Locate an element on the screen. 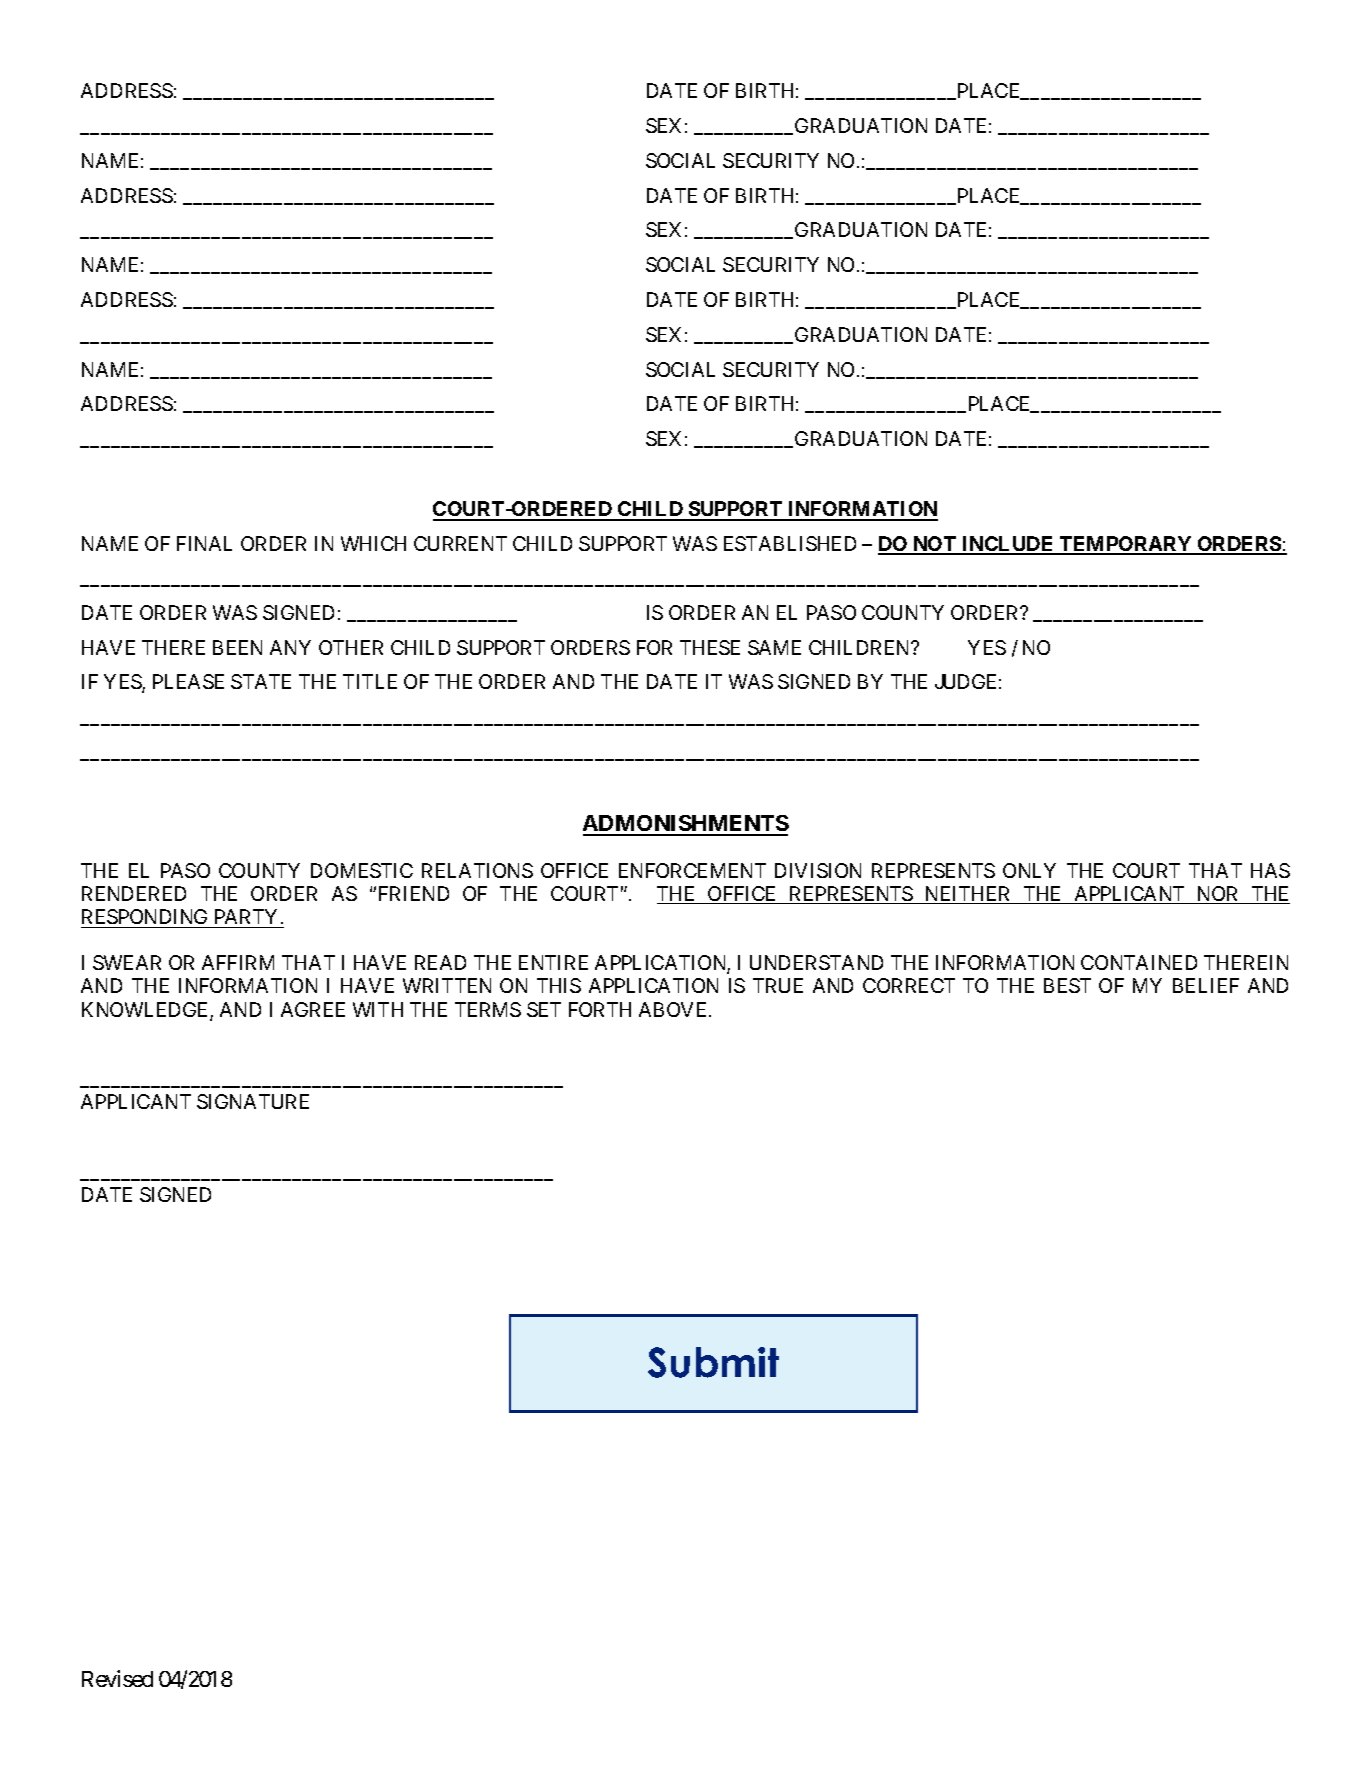  SIGNATURE is located at coordinates (253, 1101).
